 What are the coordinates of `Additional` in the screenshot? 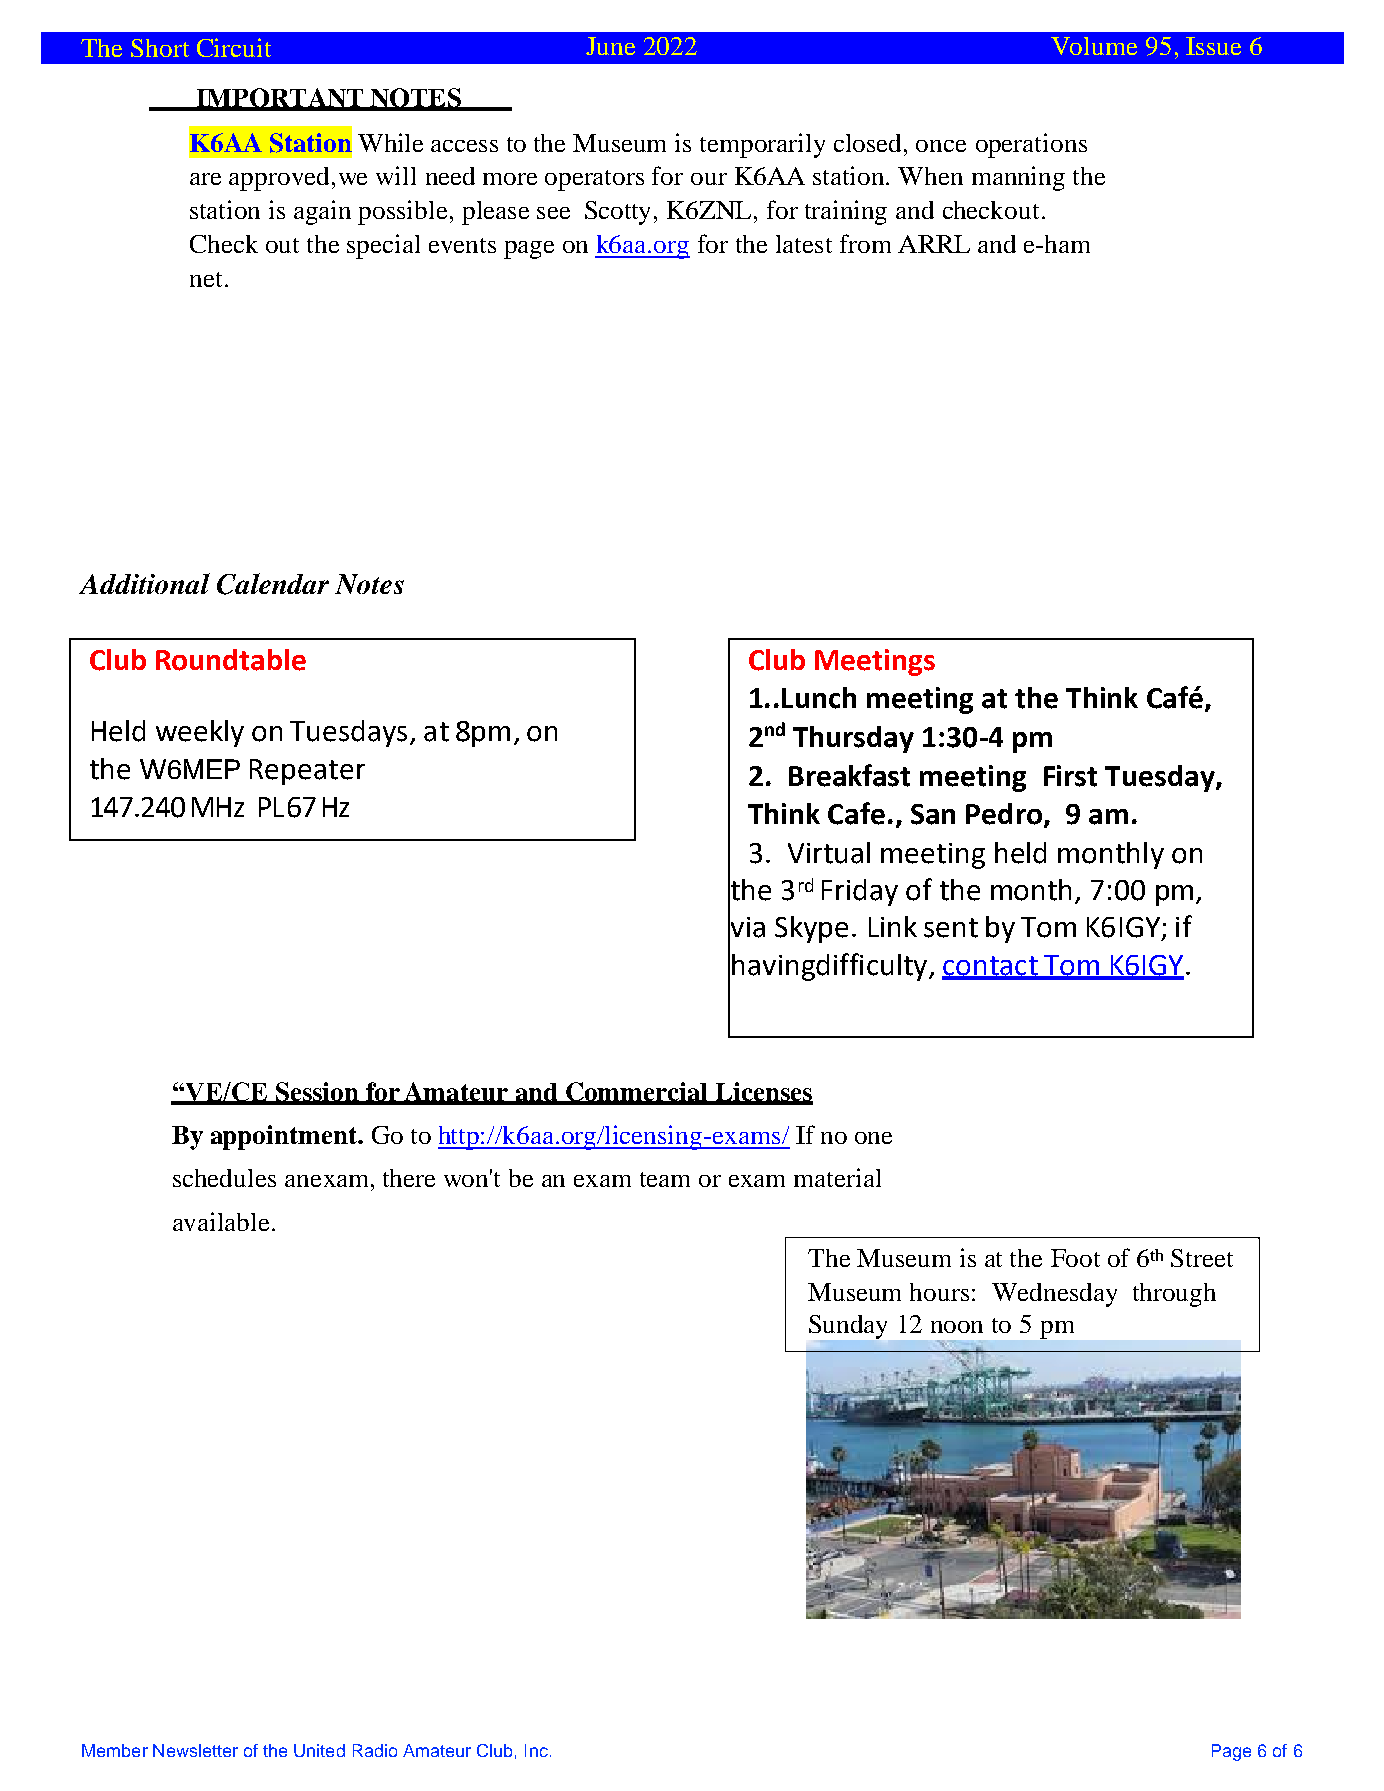 It's located at (144, 583).
